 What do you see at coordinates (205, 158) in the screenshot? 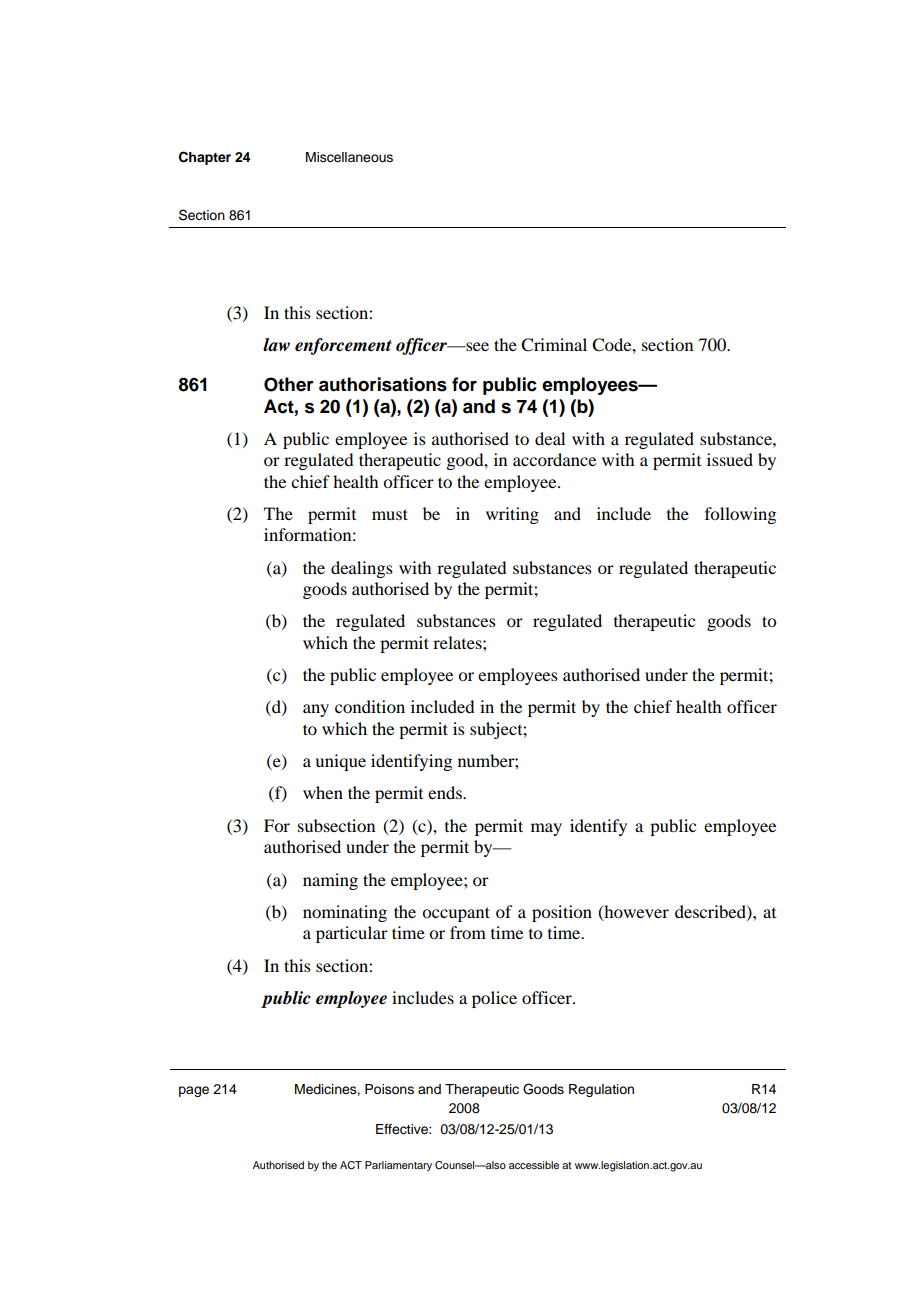
I see `Chapter` at bounding box center [205, 158].
